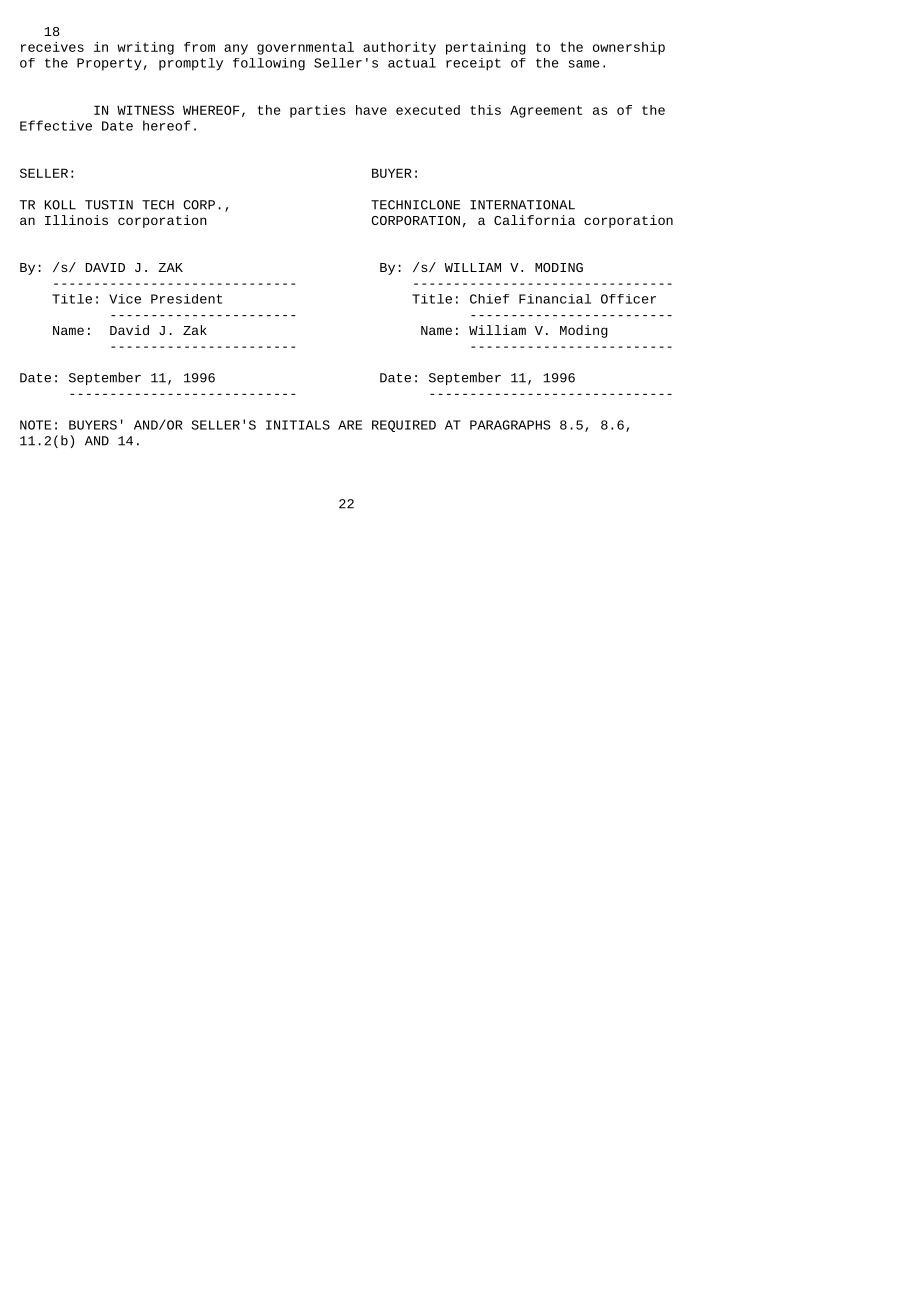 The image size is (924, 1308). Describe the element at coordinates (510, 425) in the document. I see `PARAGRAPHS` at that location.
